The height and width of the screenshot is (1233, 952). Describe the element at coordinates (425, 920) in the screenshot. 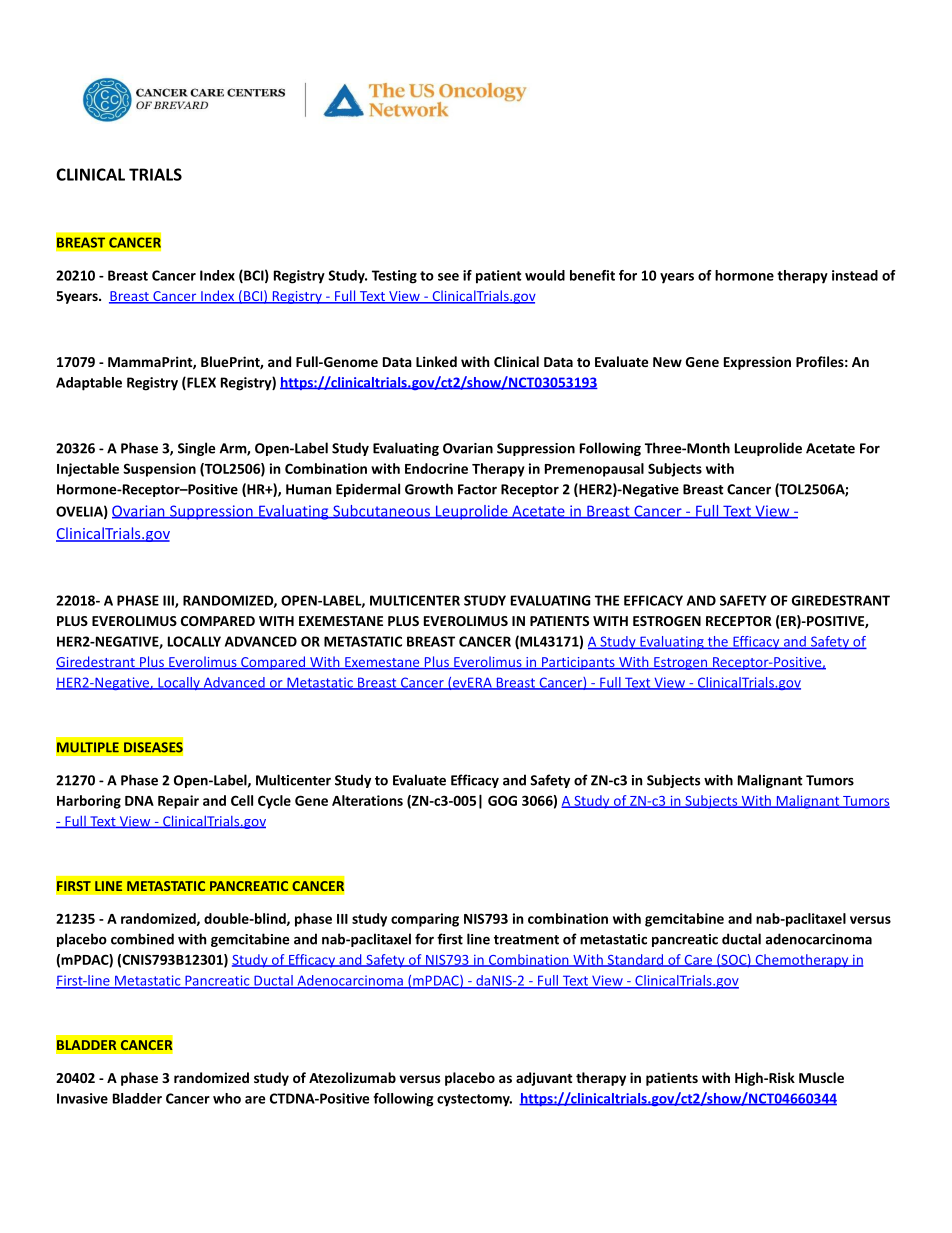

I see `comparing` at that location.
